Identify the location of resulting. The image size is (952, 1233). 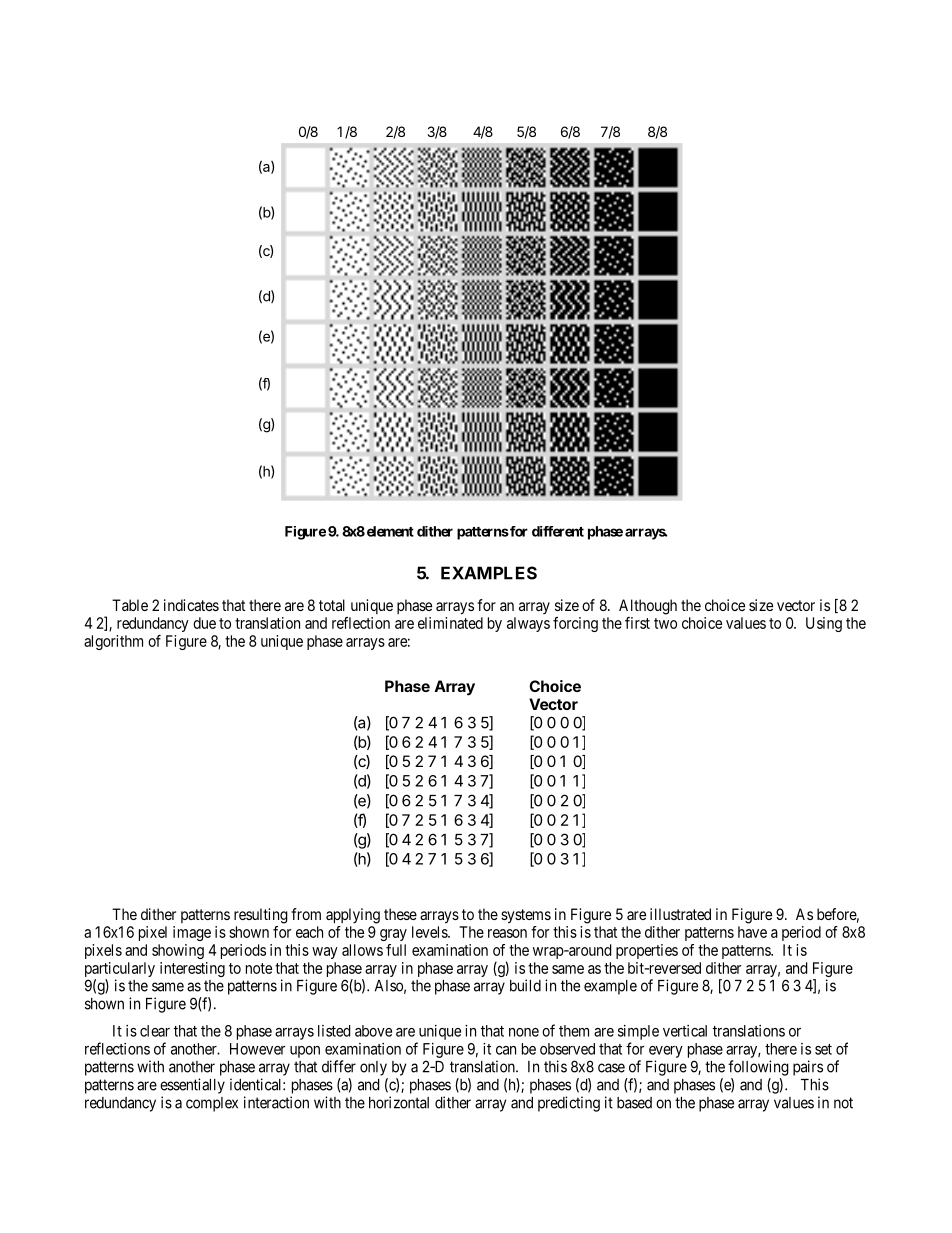
(261, 916).
